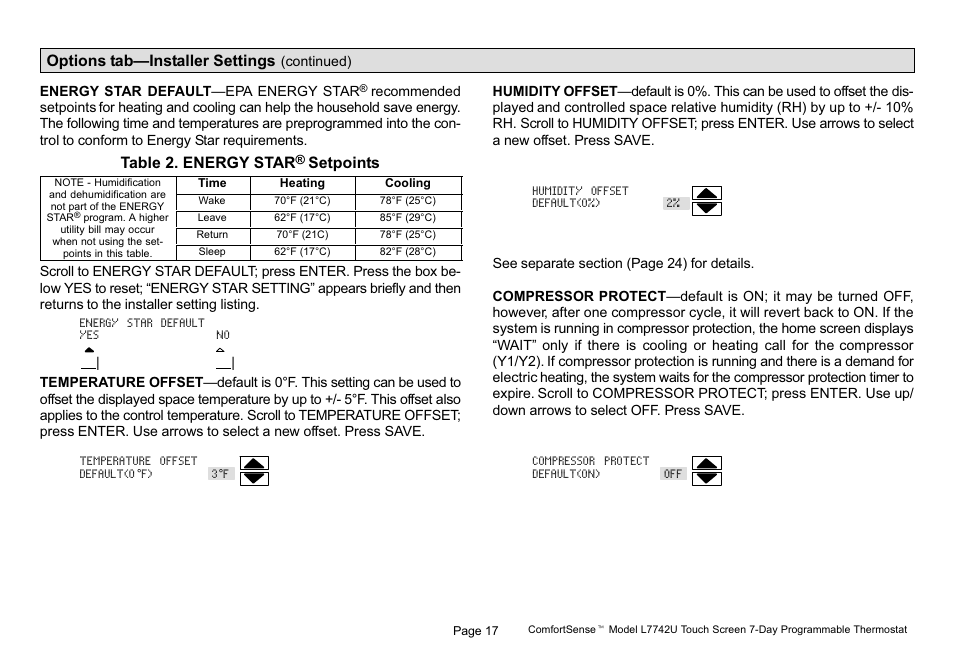 This screenshot has width=953, height=667. What do you see at coordinates (76, 61) in the screenshot?
I see `Options` at bounding box center [76, 61].
